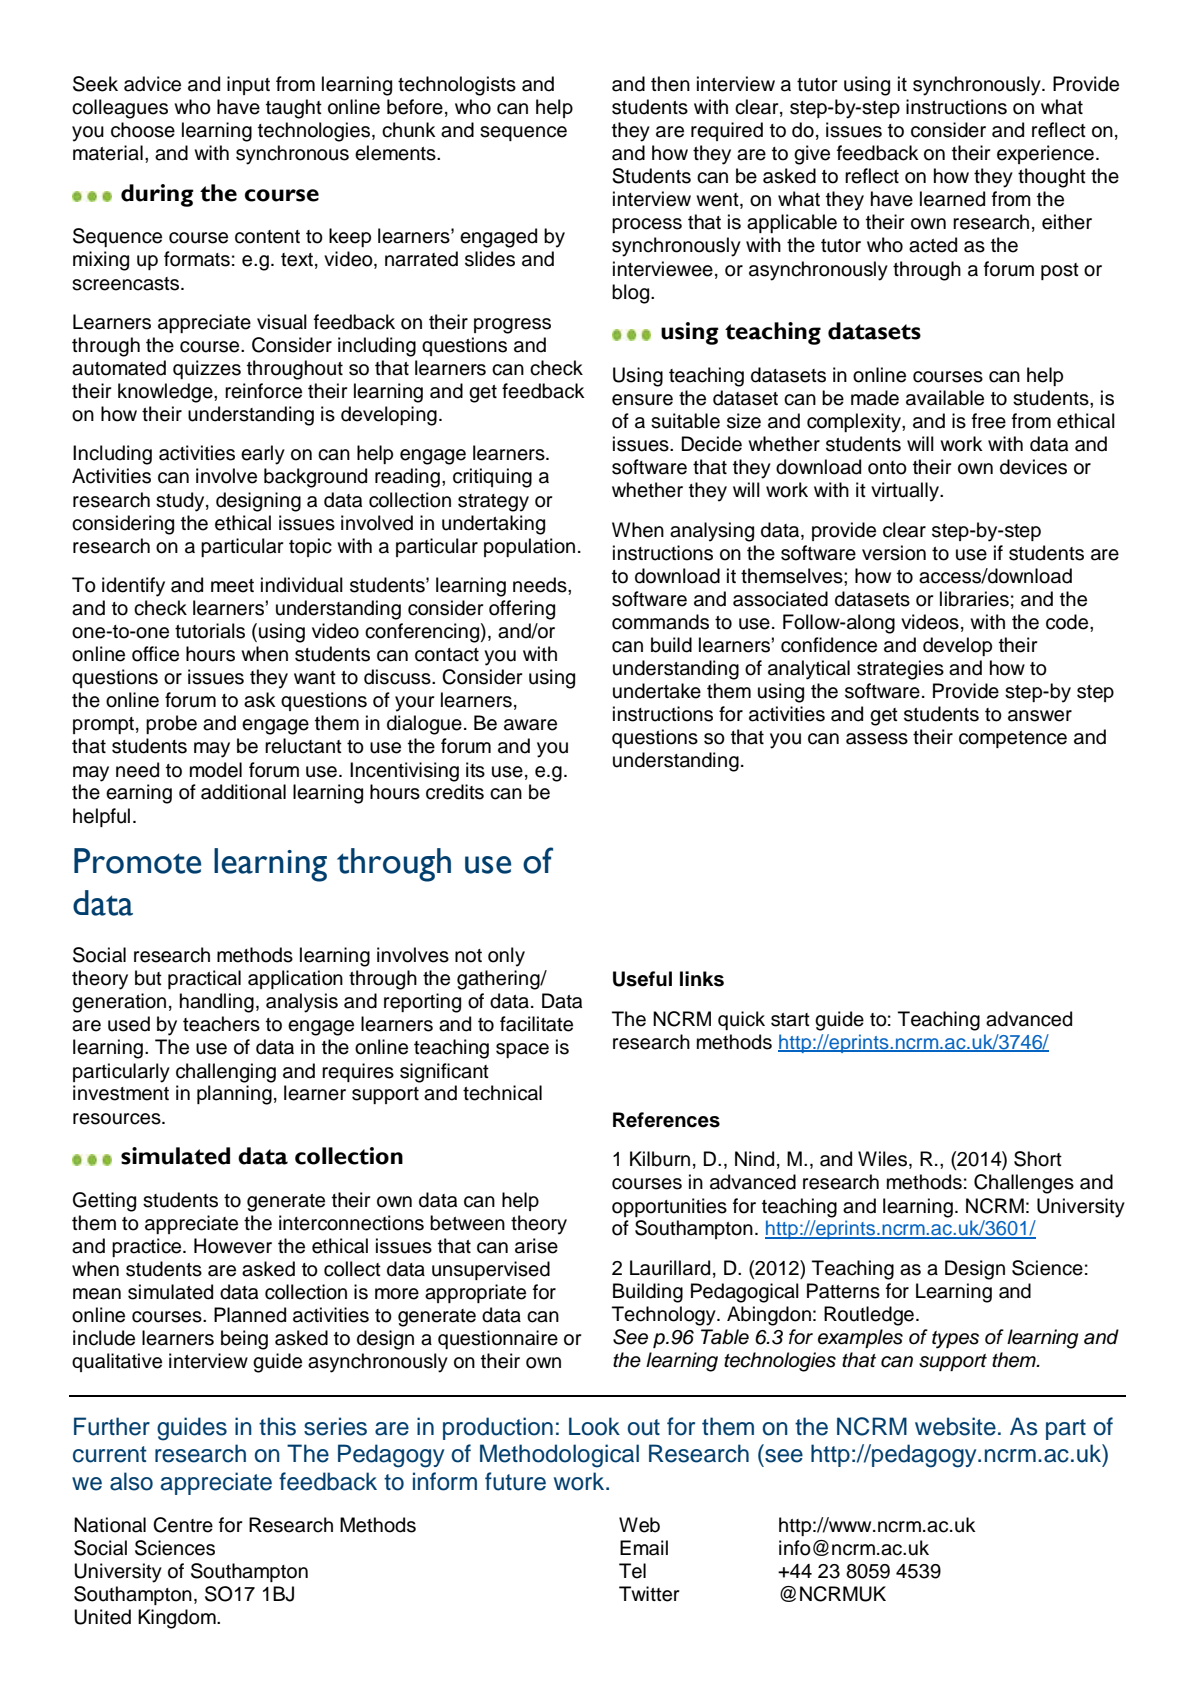 Image resolution: width=1196 pixels, height=1691 pixels. What do you see at coordinates (183, 1525) in the image?
I see `Centre` at bounding box center [183, 1525].
